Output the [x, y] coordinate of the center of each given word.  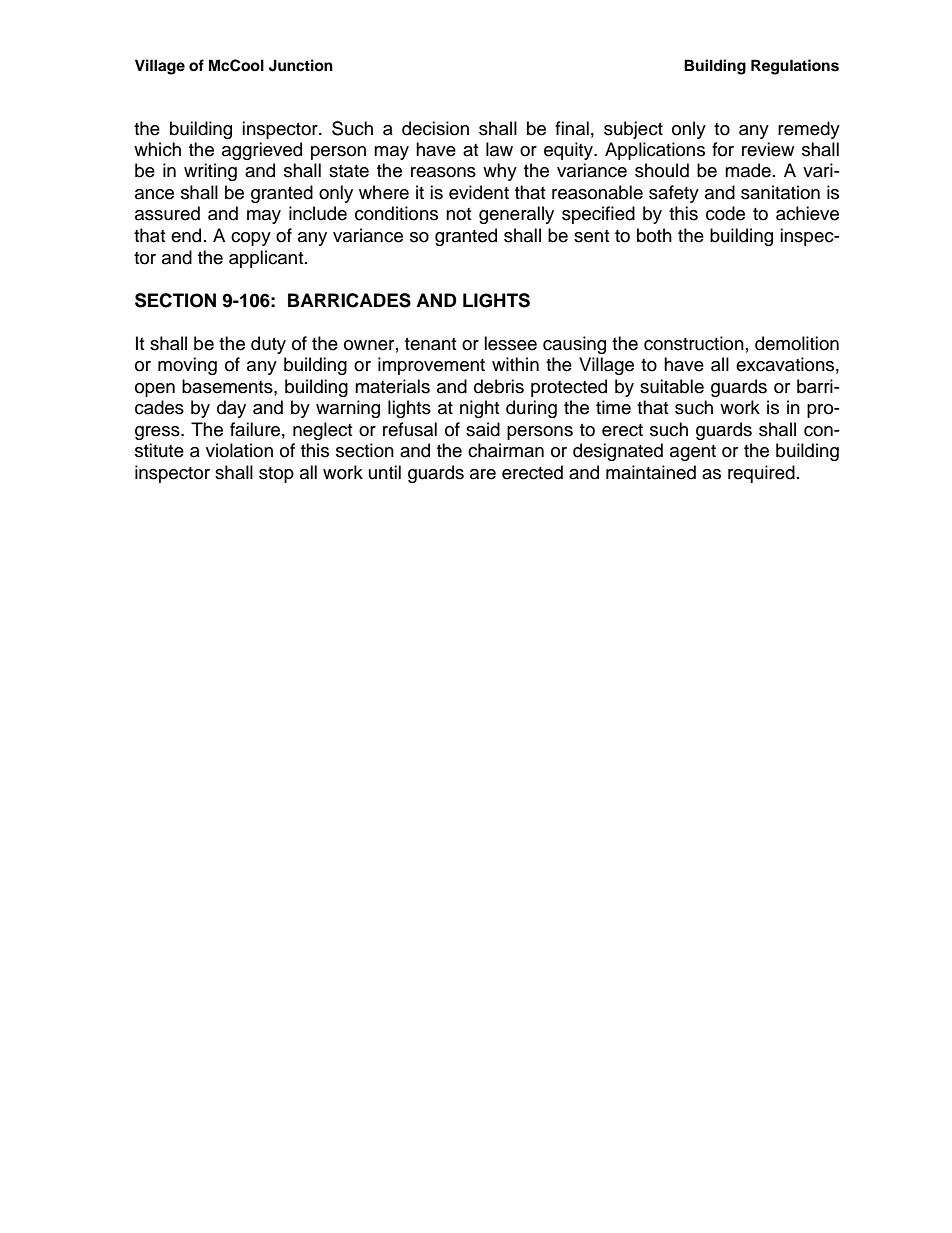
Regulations [795, 67]
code [725, 213]
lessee [510, 343]
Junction [301, 65]
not [458, 214]
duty [268, 345]
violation [239, 450]
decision [435, 128]
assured [167, 213]
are [483, 474]
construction [694, 343]
